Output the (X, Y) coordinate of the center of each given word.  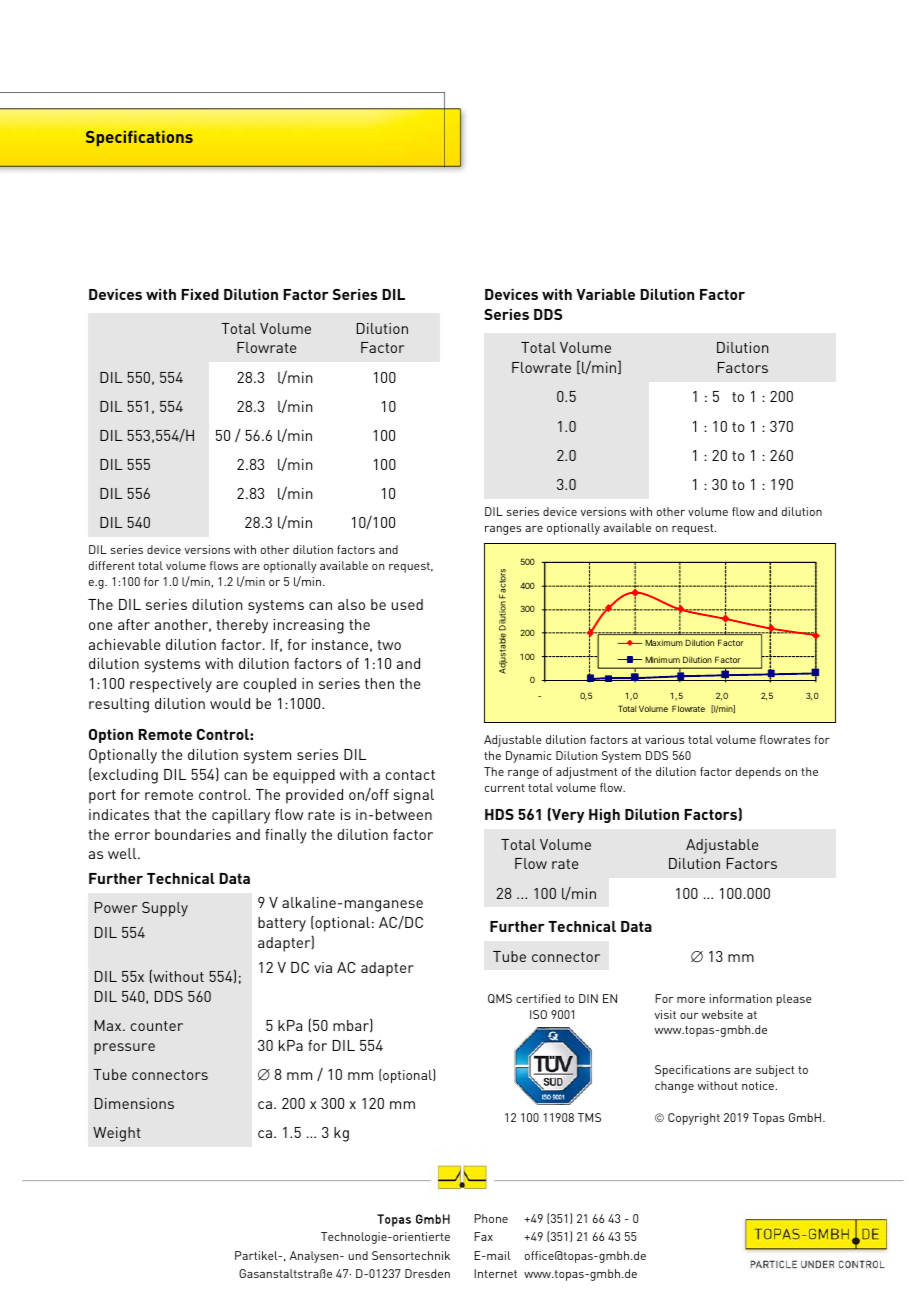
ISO (538, 1014)
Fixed (200, 294)
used (407, 604)
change (674, 1087)
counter (157, 1026)
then (379, 683)
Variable (605, 294)
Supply (165, 909)
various (664, 739)
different (112, 565)
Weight (117, 1134)
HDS (499, 814)
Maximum (664, 642)
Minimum (662, 659)
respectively (171, 685)
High (604, 816)
